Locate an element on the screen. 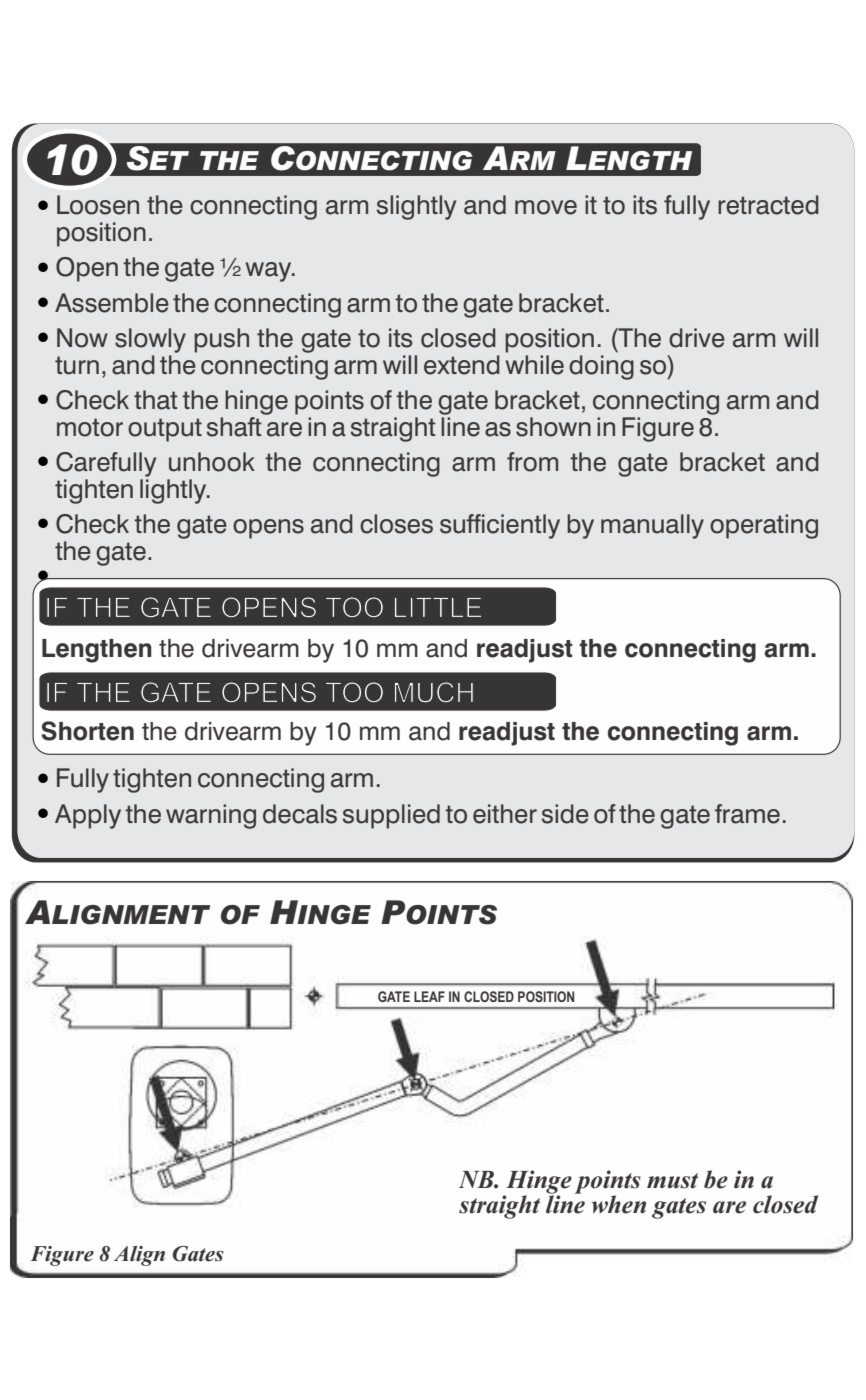  unhook is located at coordinates (212, 462).
